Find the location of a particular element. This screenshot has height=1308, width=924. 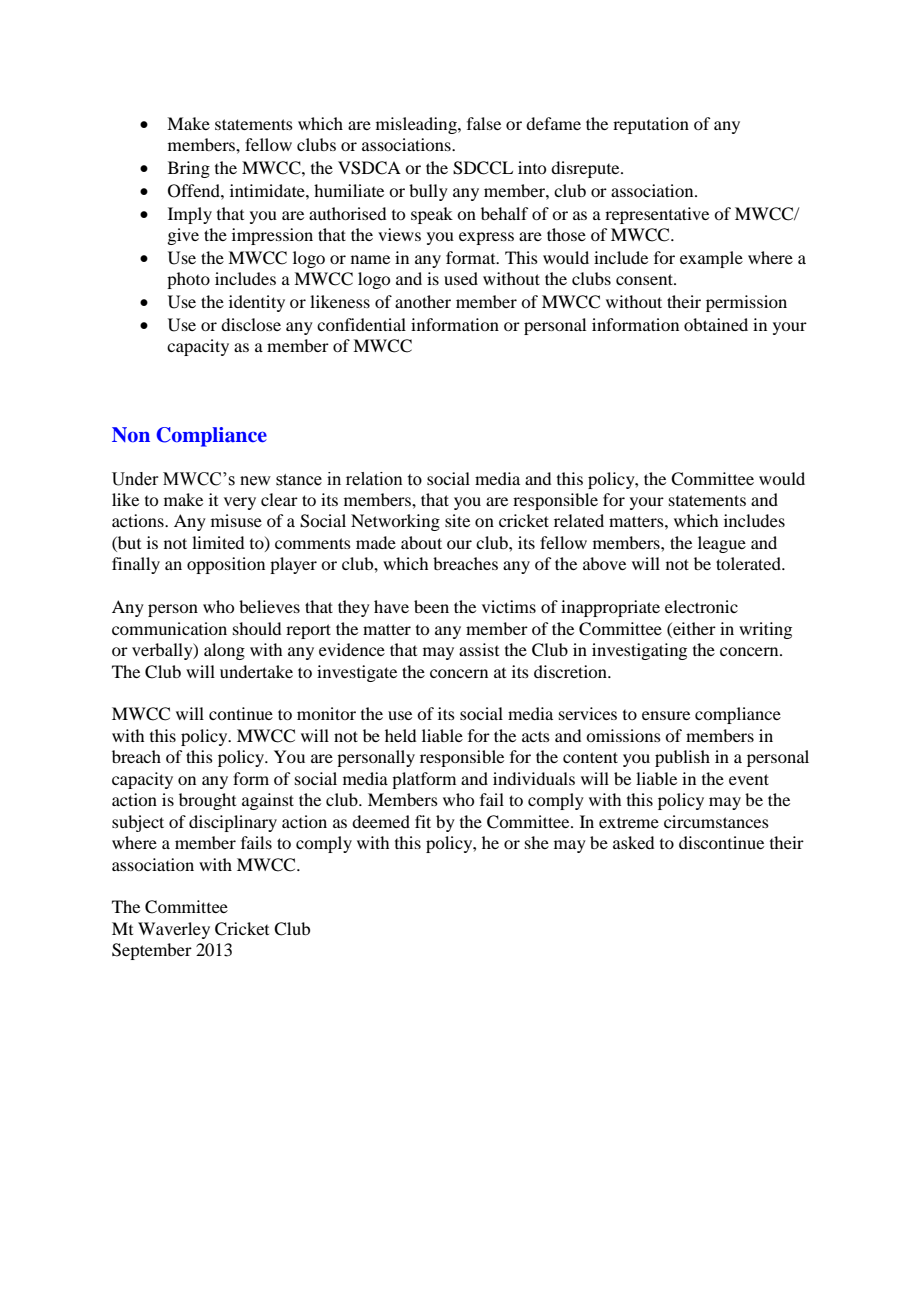

publish is located at coordinates (682, 758).
